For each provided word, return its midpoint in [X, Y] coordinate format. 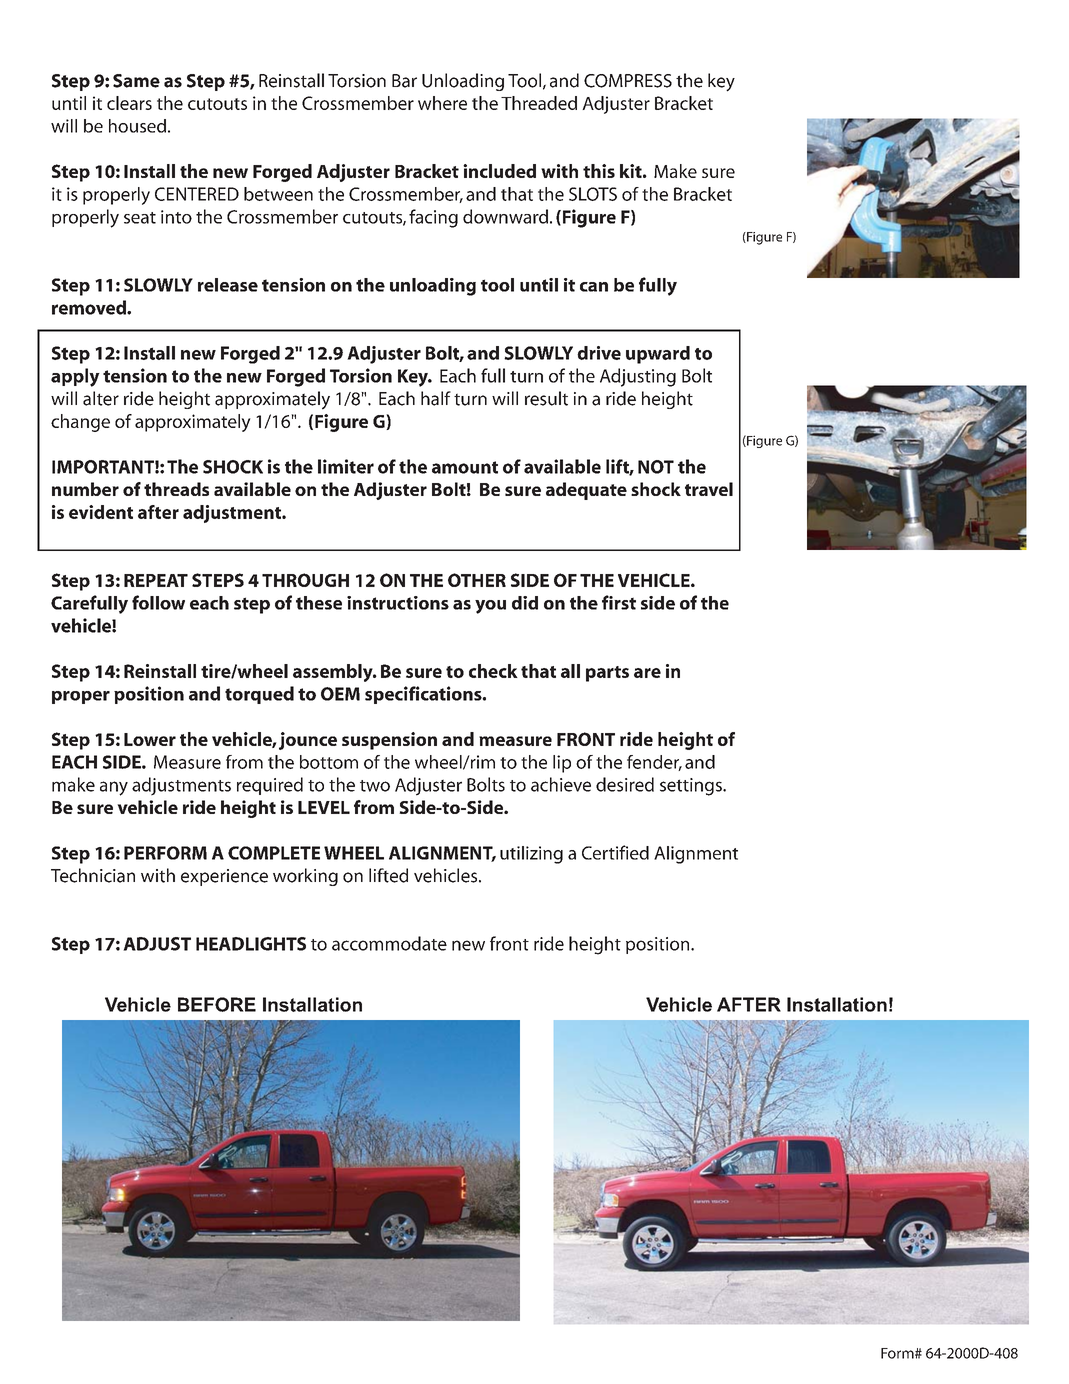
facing [433, 218]
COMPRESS [628, 81]
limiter [346, 466]
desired [625, 784]
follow [158, 602]
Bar [404, 81]
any [114, 788]
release [228, 285]
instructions [398, 603]
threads [176, 489]
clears [129, 103]
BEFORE [217, 1004]
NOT [656, 467]
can [594, 287]
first [619, 602]
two [375, 786]
